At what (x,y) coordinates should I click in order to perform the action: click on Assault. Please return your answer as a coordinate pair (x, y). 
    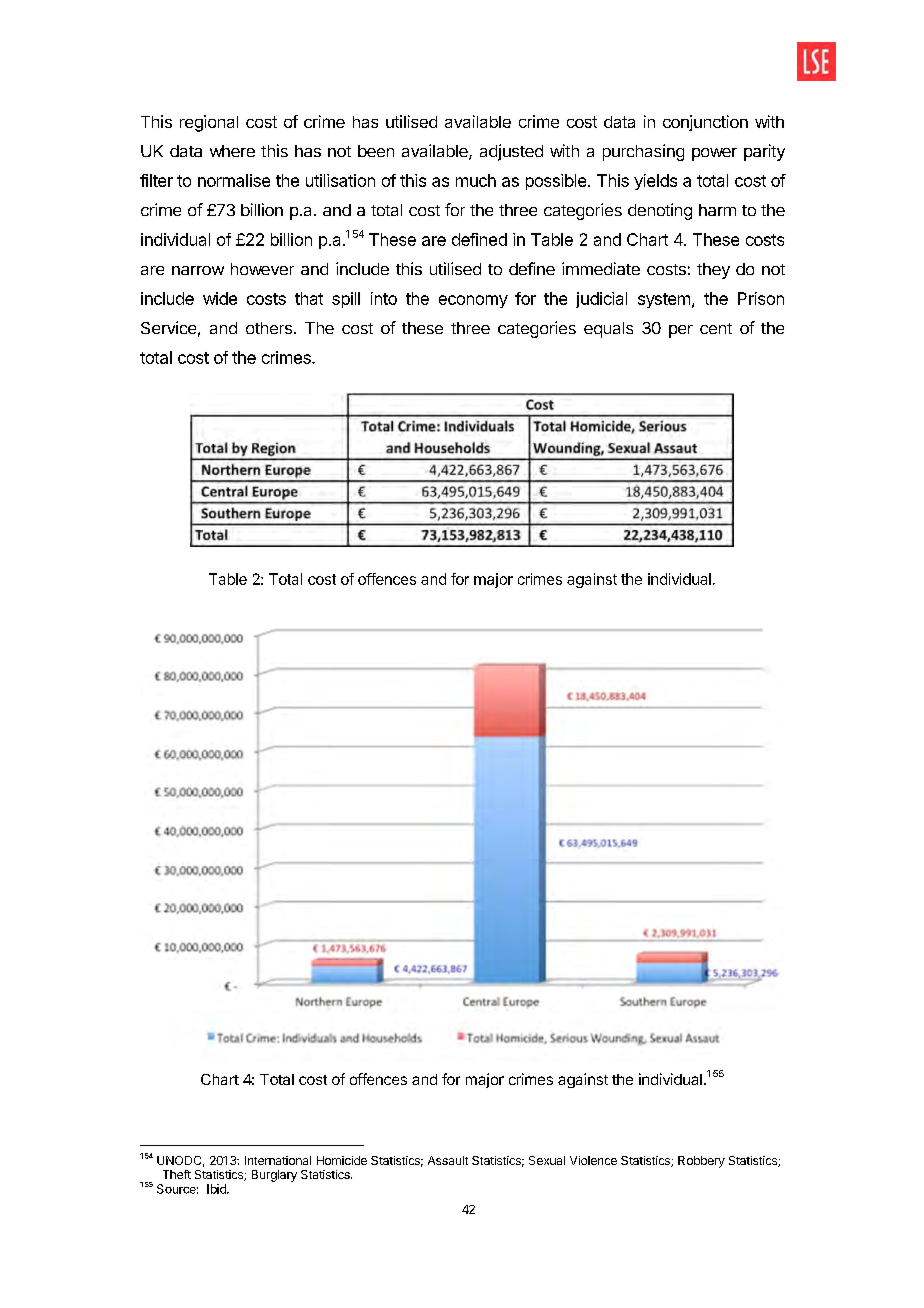
    Looking at the image, I should click on (448, 1160).
